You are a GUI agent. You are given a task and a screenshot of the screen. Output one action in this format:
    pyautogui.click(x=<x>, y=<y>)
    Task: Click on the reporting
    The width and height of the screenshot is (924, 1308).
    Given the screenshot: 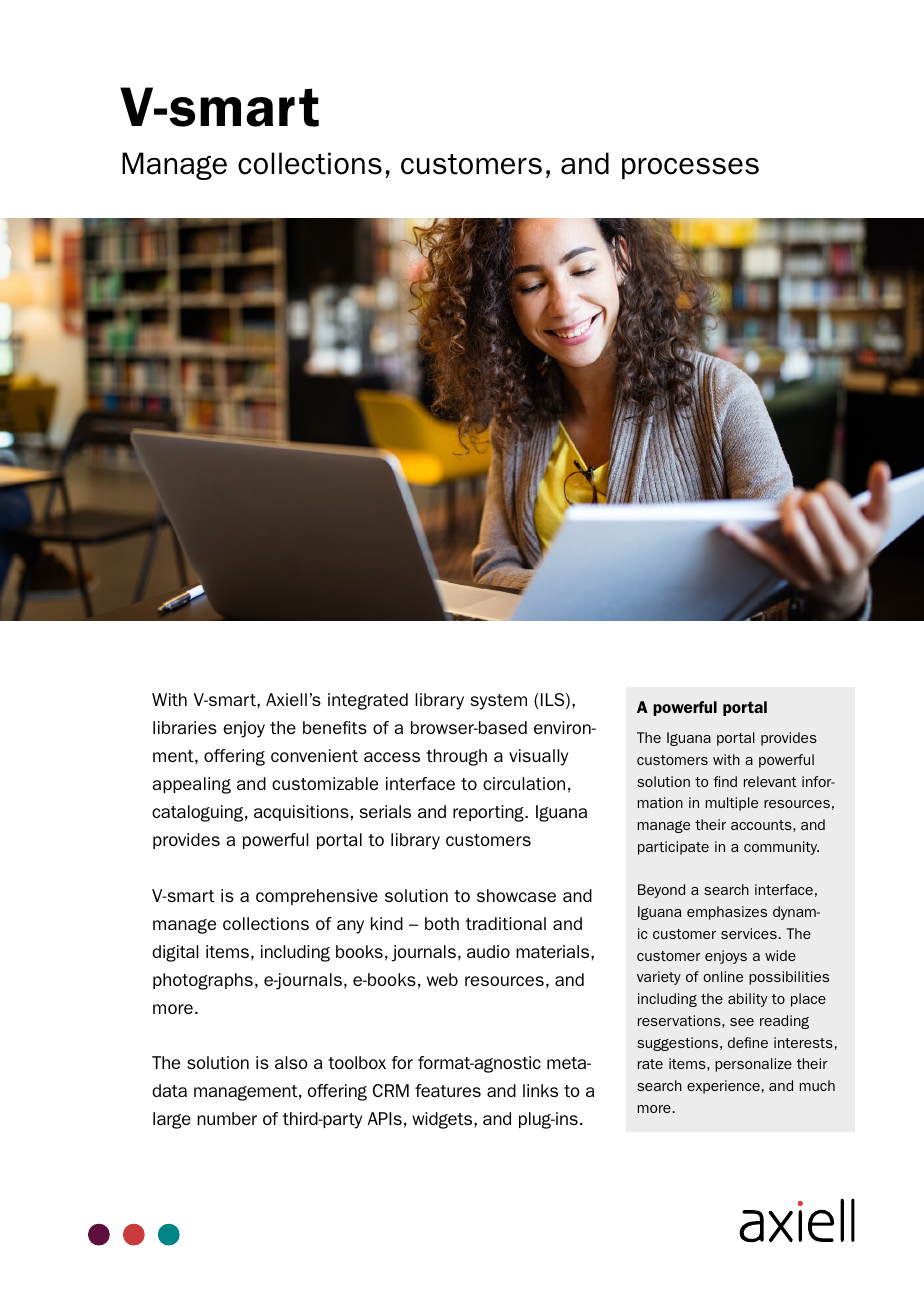 What is the action you would take?
    pyautogui.click(x=489, y=813)
